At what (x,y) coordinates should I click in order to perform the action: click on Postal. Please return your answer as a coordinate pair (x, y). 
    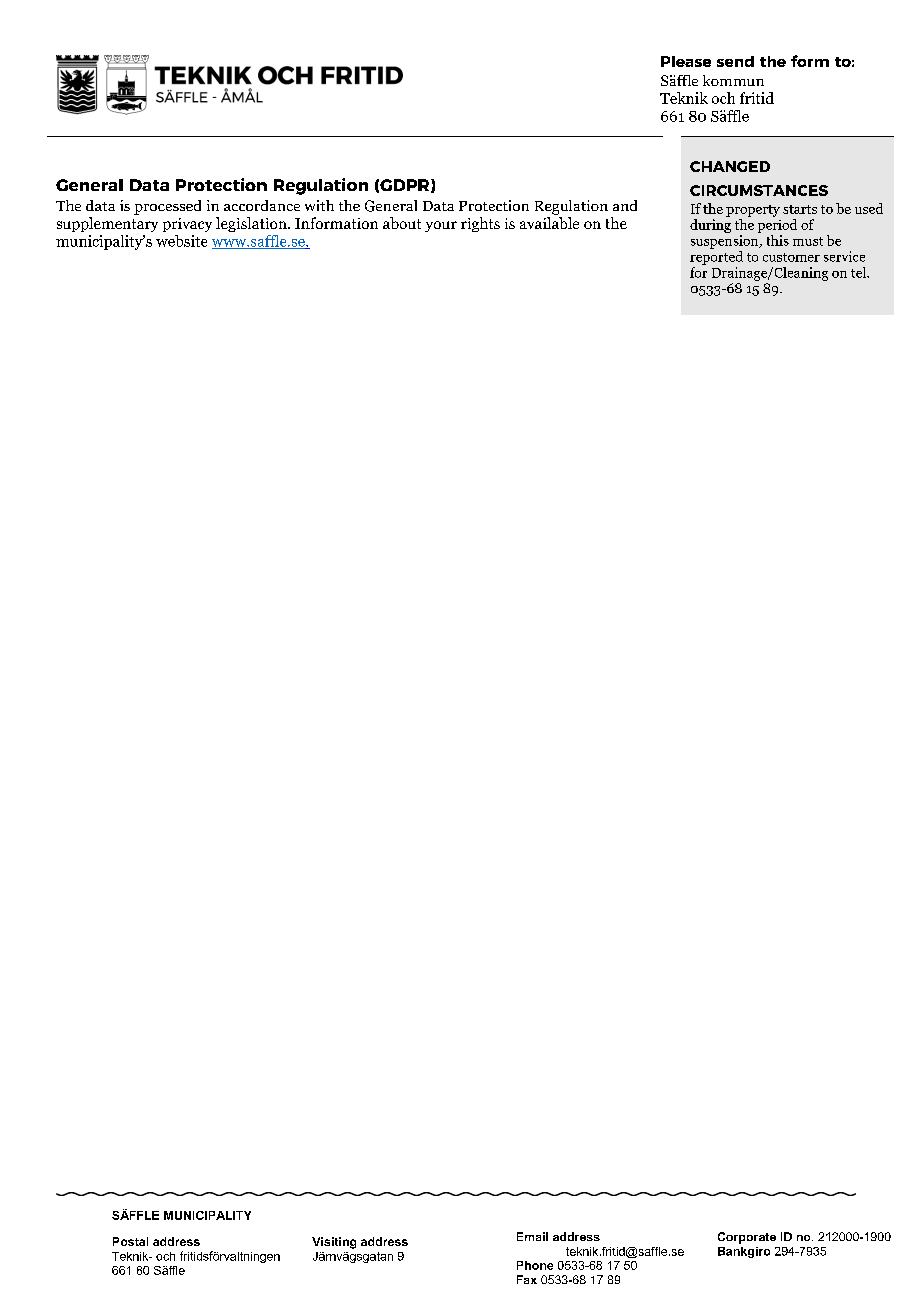
    Looking at the image, I should click on (130, 1241).
